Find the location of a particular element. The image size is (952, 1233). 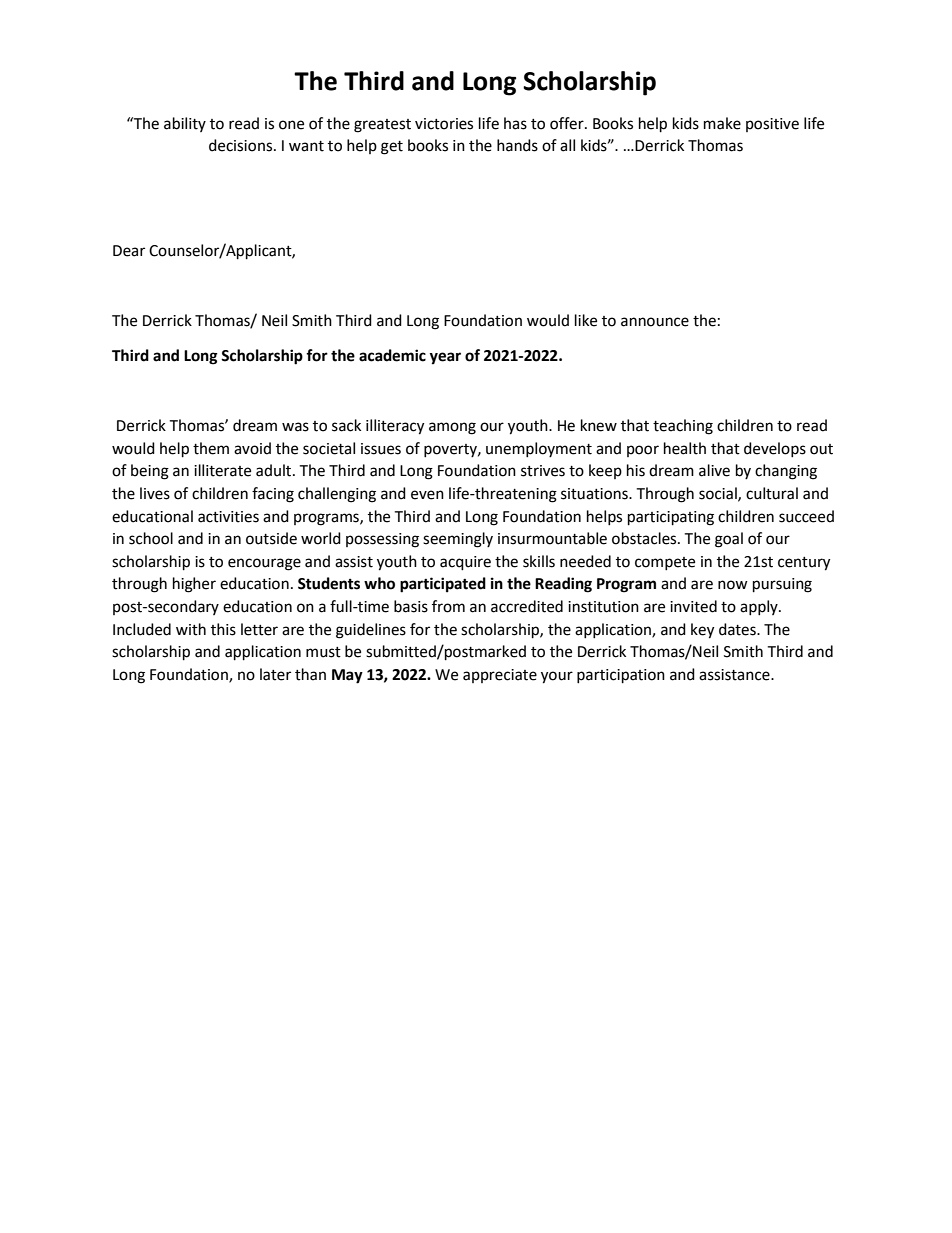

alive is located at coordinates (714, 470).
